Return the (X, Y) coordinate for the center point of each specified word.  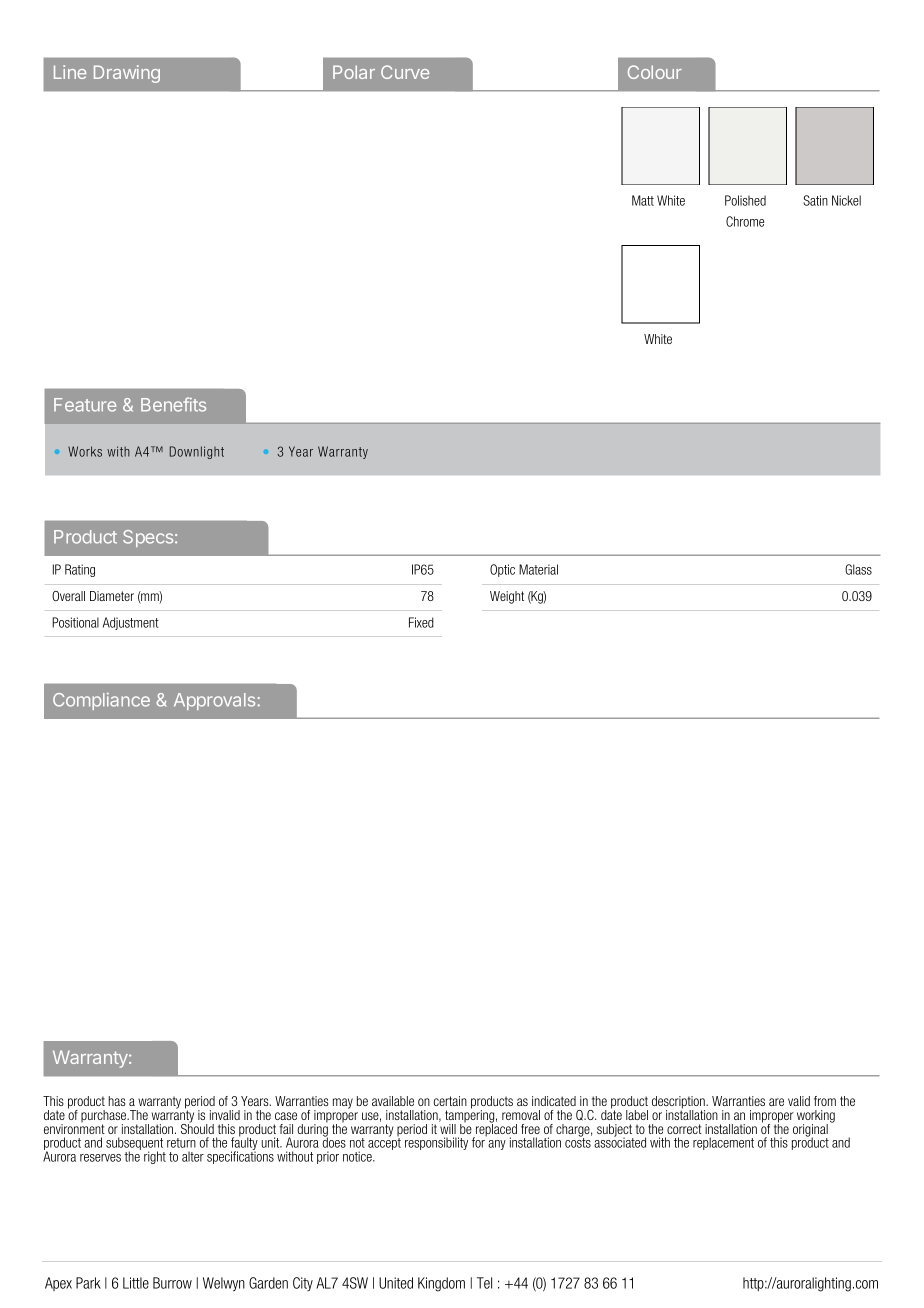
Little (136, 1283)
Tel (484, 1283)
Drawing (127, 74)
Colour (655, 72)
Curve (405, 72)
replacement (723, 1143)
